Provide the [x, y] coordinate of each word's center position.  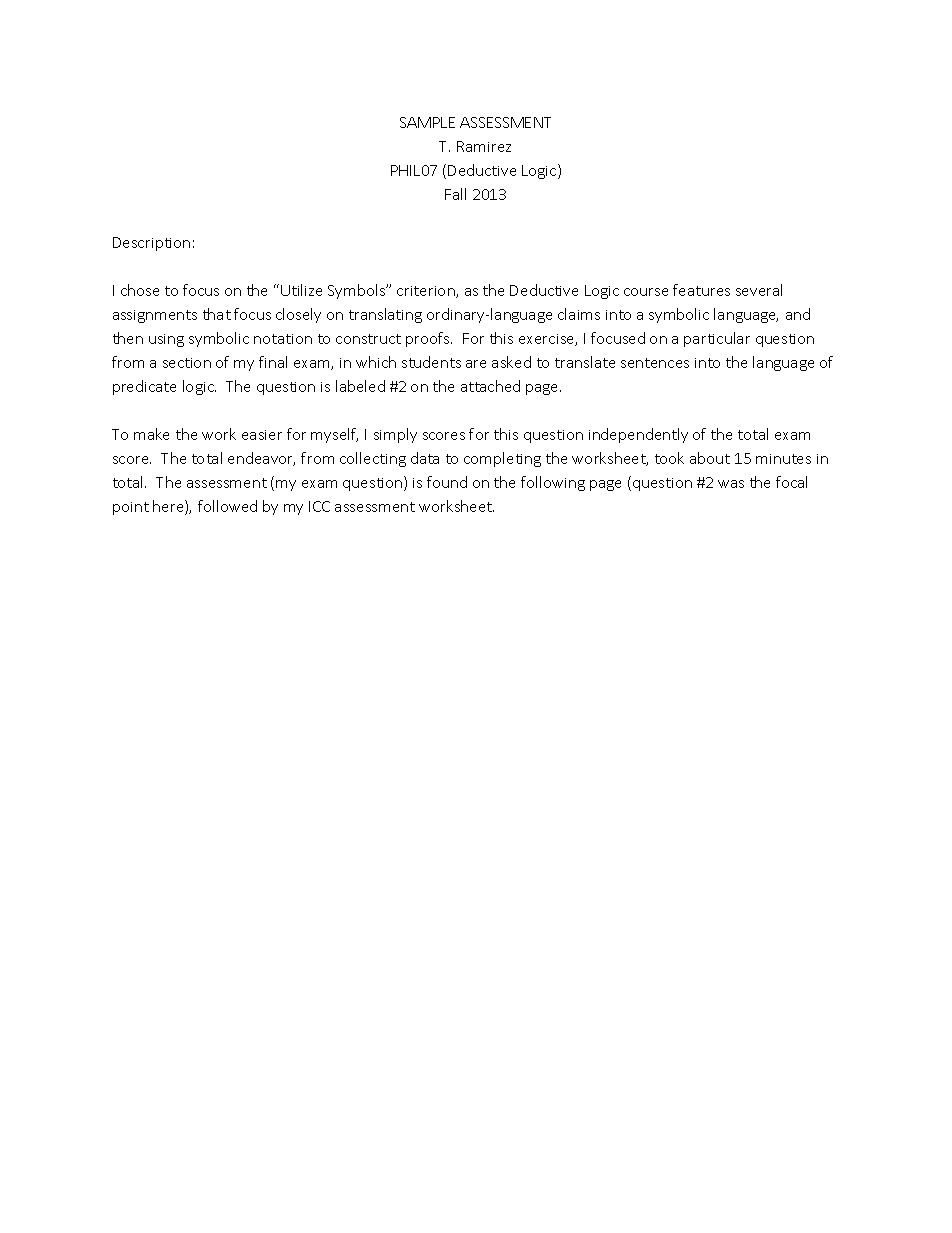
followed [227, 506]
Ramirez [484, 146]
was [731, 484]
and [798, 314]
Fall [455, 194]
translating [385, 315]
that [217, 314]
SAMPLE [427, 122]
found [447, 482]
